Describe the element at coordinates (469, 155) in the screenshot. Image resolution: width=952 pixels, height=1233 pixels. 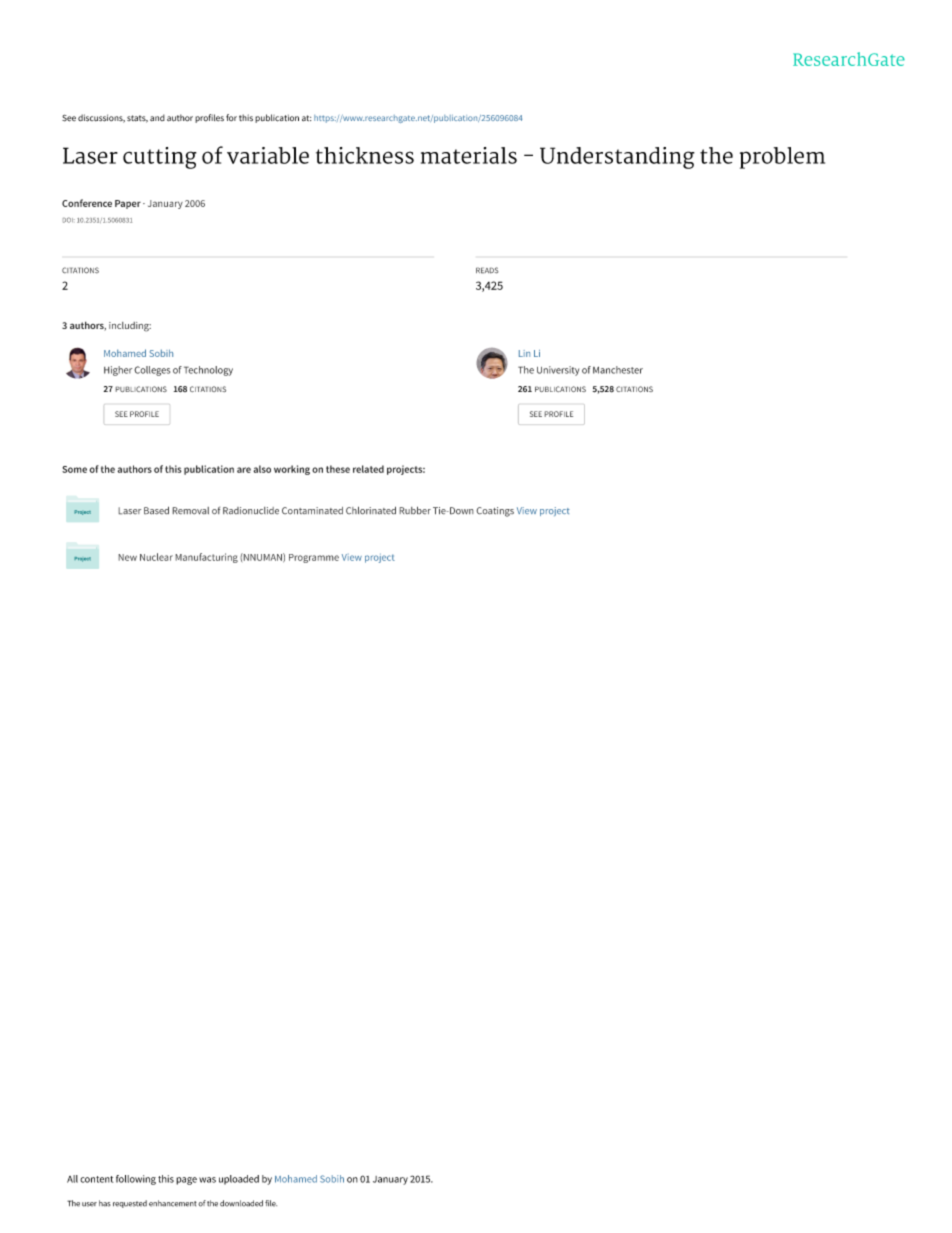
I see `materials` at that location.
